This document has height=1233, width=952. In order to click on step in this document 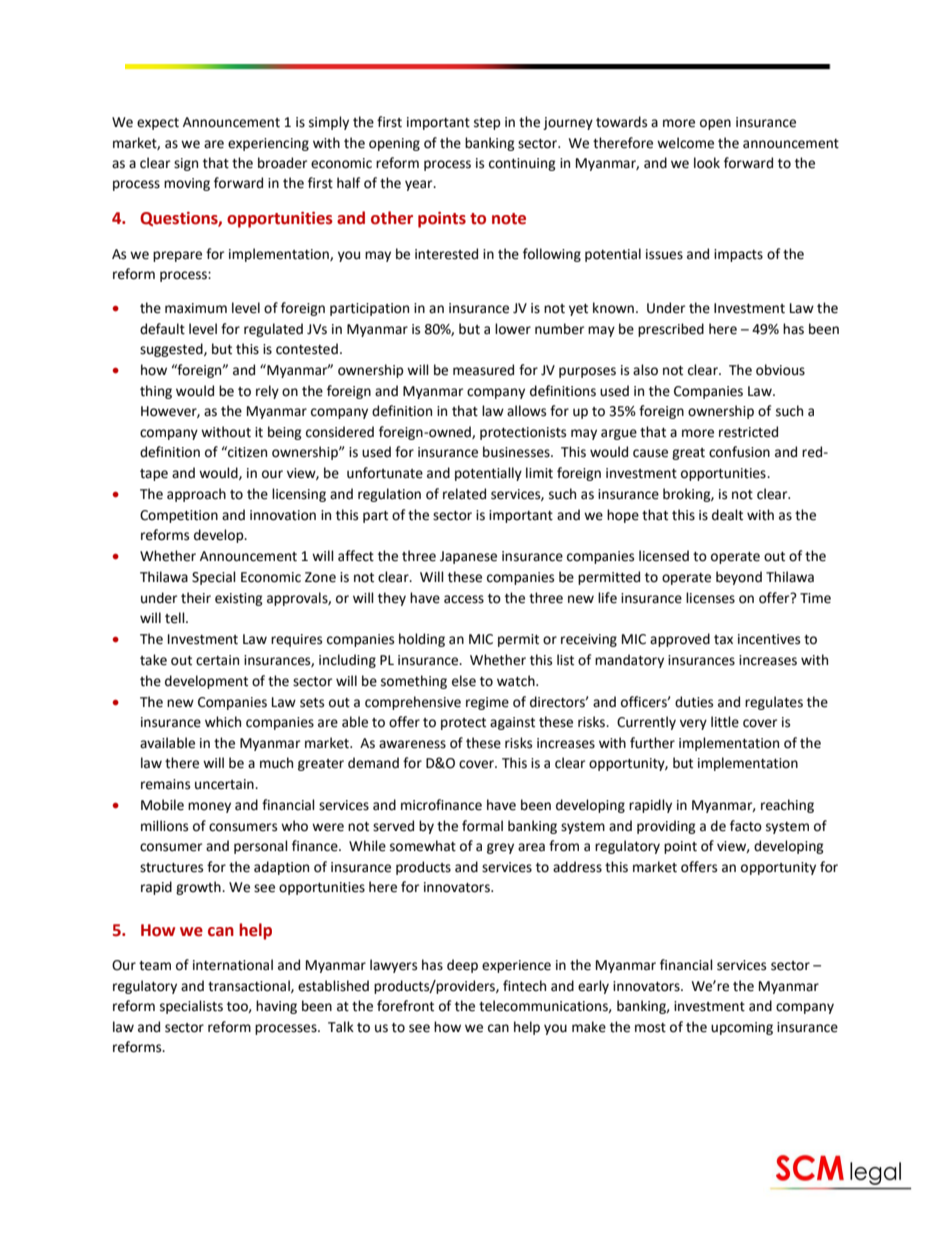, I will do `click(487, 124)`.
